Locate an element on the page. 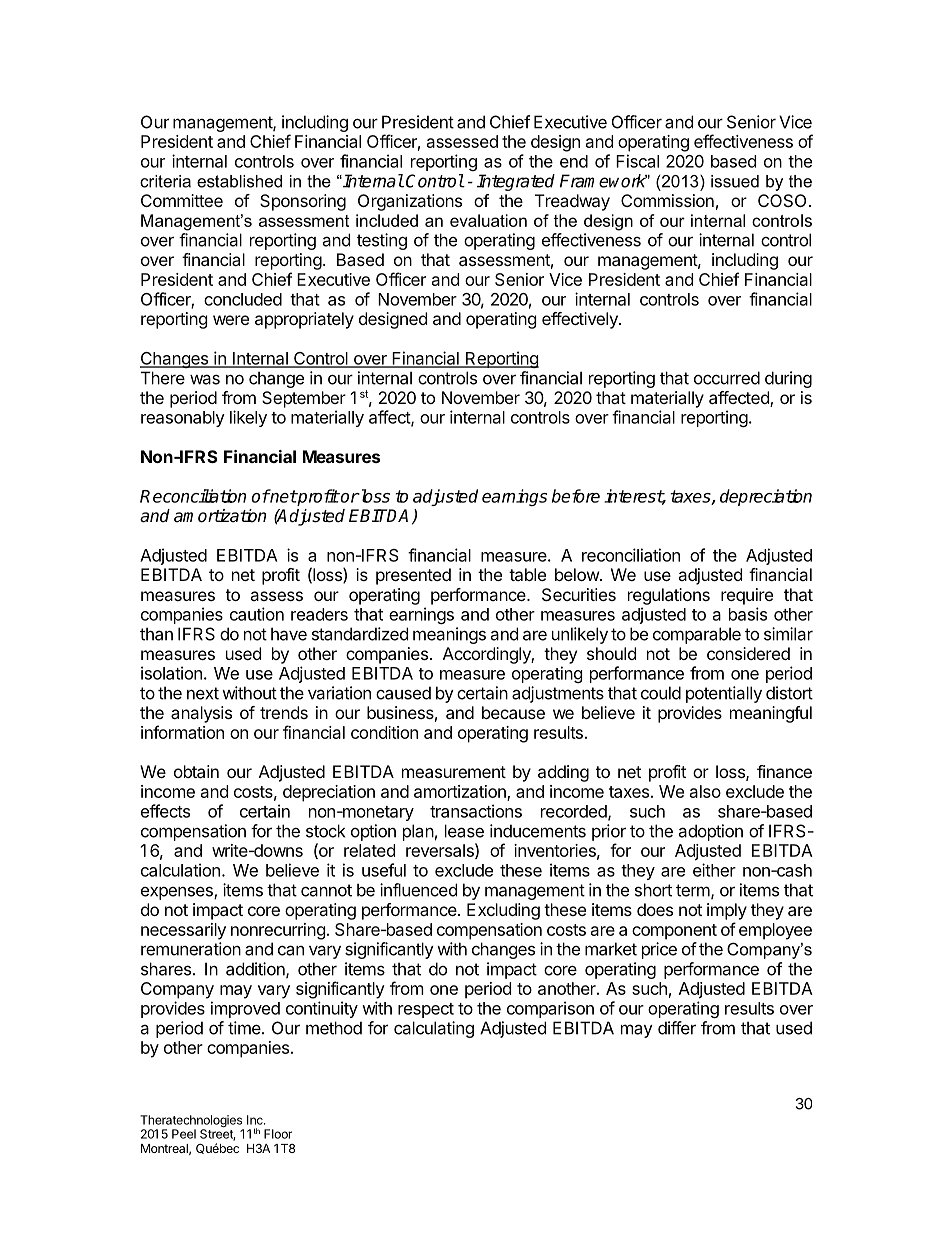 This page has height=1233, width=952. either is located at coordinates (714, 870).
